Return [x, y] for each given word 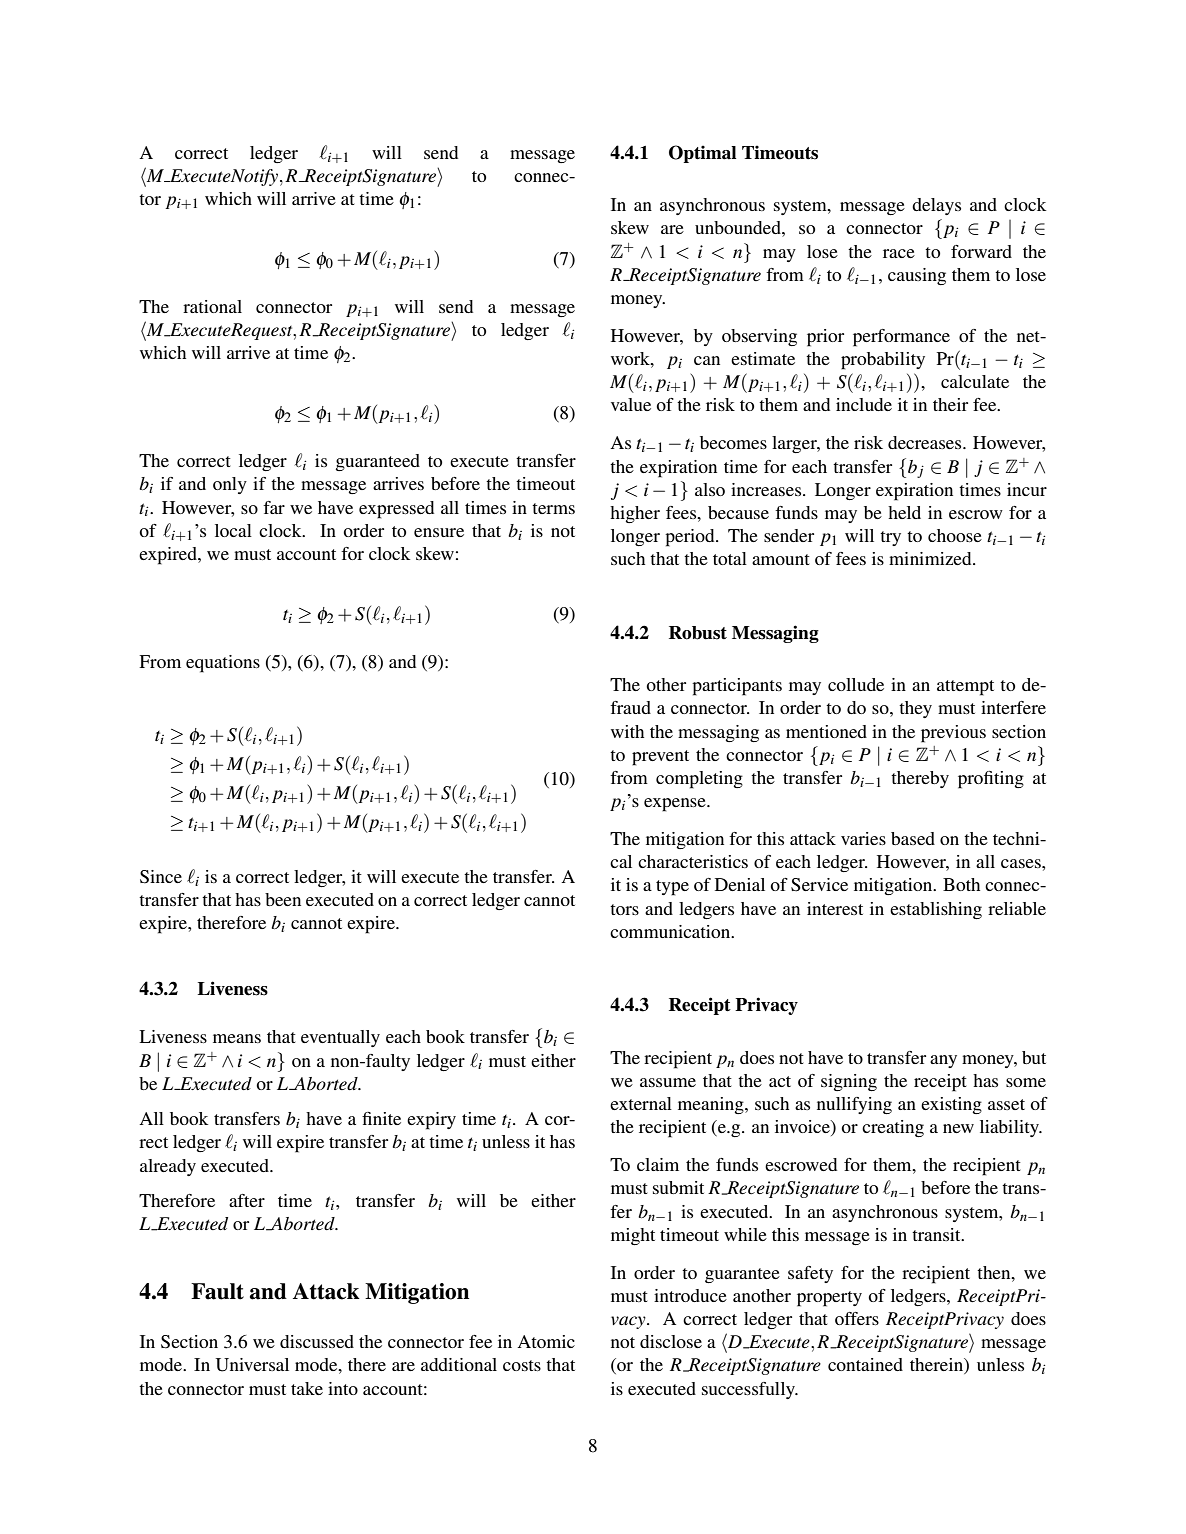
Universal [252, 1365]
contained [865, 1364]
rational [212, 306]
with [627, 731]
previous [953, 734]
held [904, 512]
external [641, 1103]
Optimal [702, 154]
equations [223, 664]
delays [936, 206]
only [230, 485]
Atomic [546, 1341]
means [237, 1038]
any [943, 1061]
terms [553, 508]
